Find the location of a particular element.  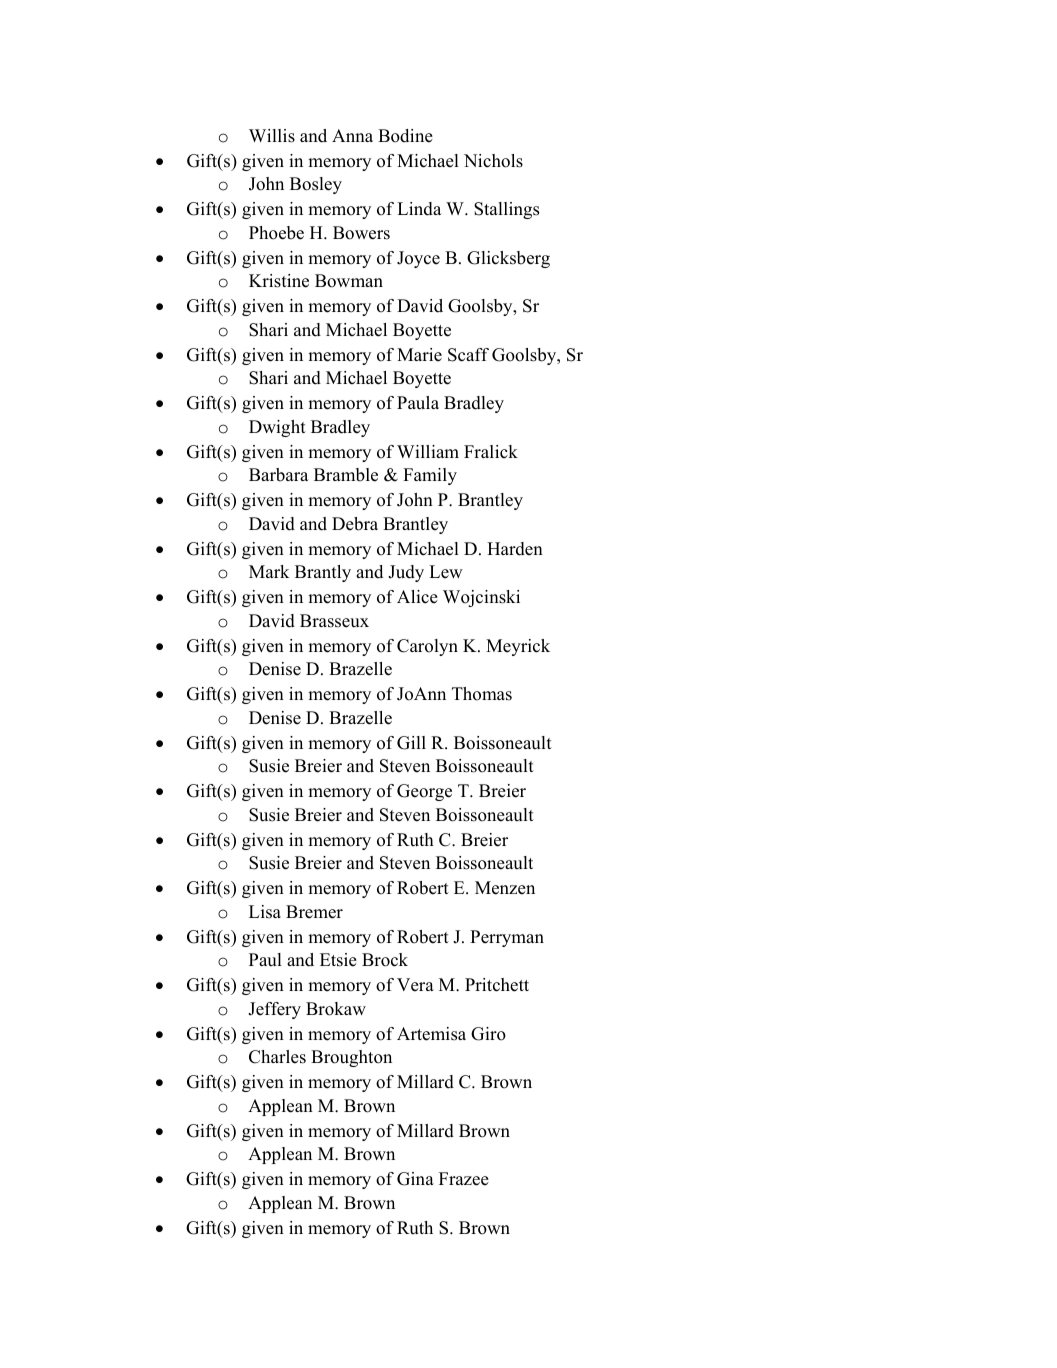

Willis is located at coordinates (272, 136).
